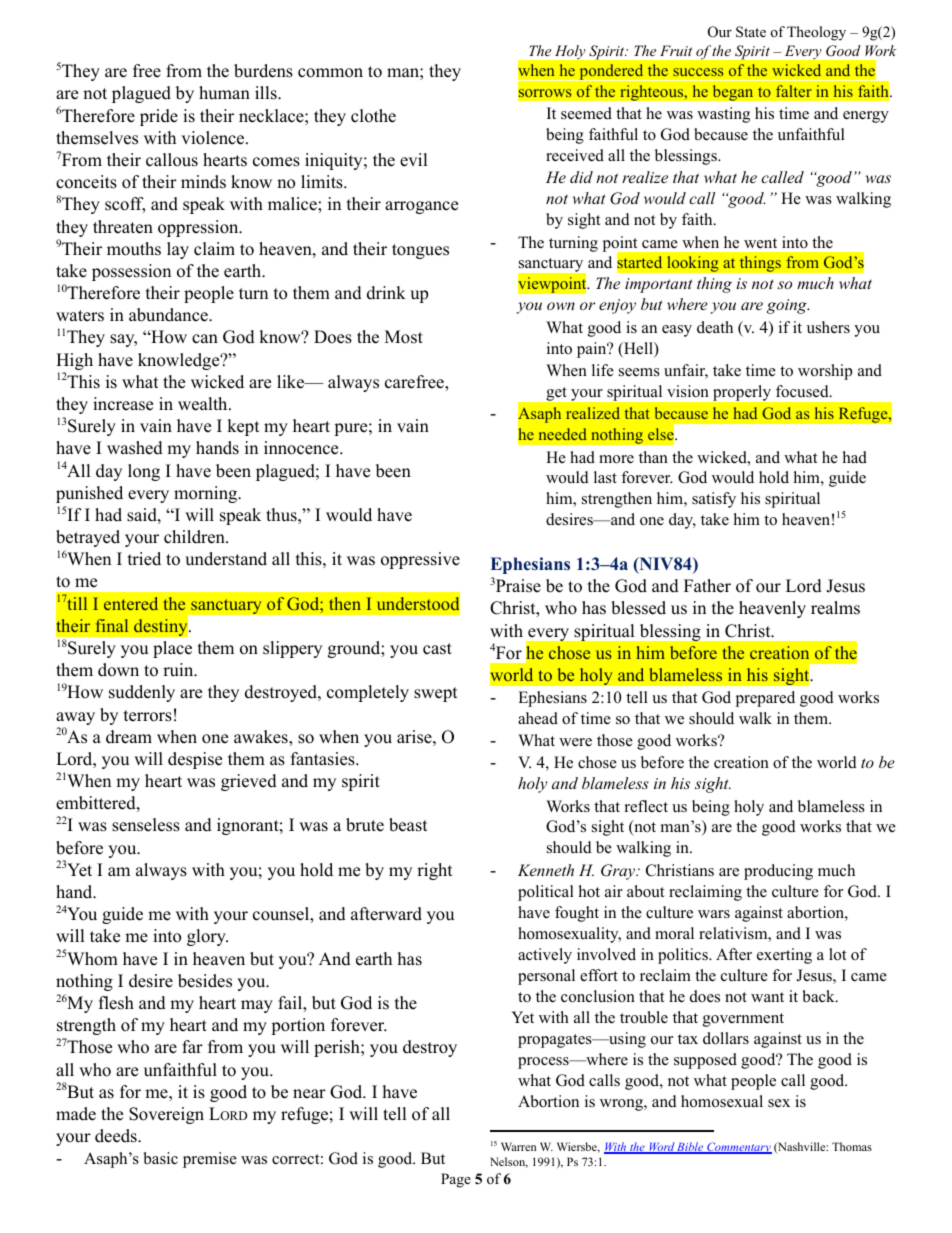 Image resolution: width=952 pixels, height=1233 pixels. Describe the element at coordinates (437, 649) in the screenshot. I see `cast` at that location.
